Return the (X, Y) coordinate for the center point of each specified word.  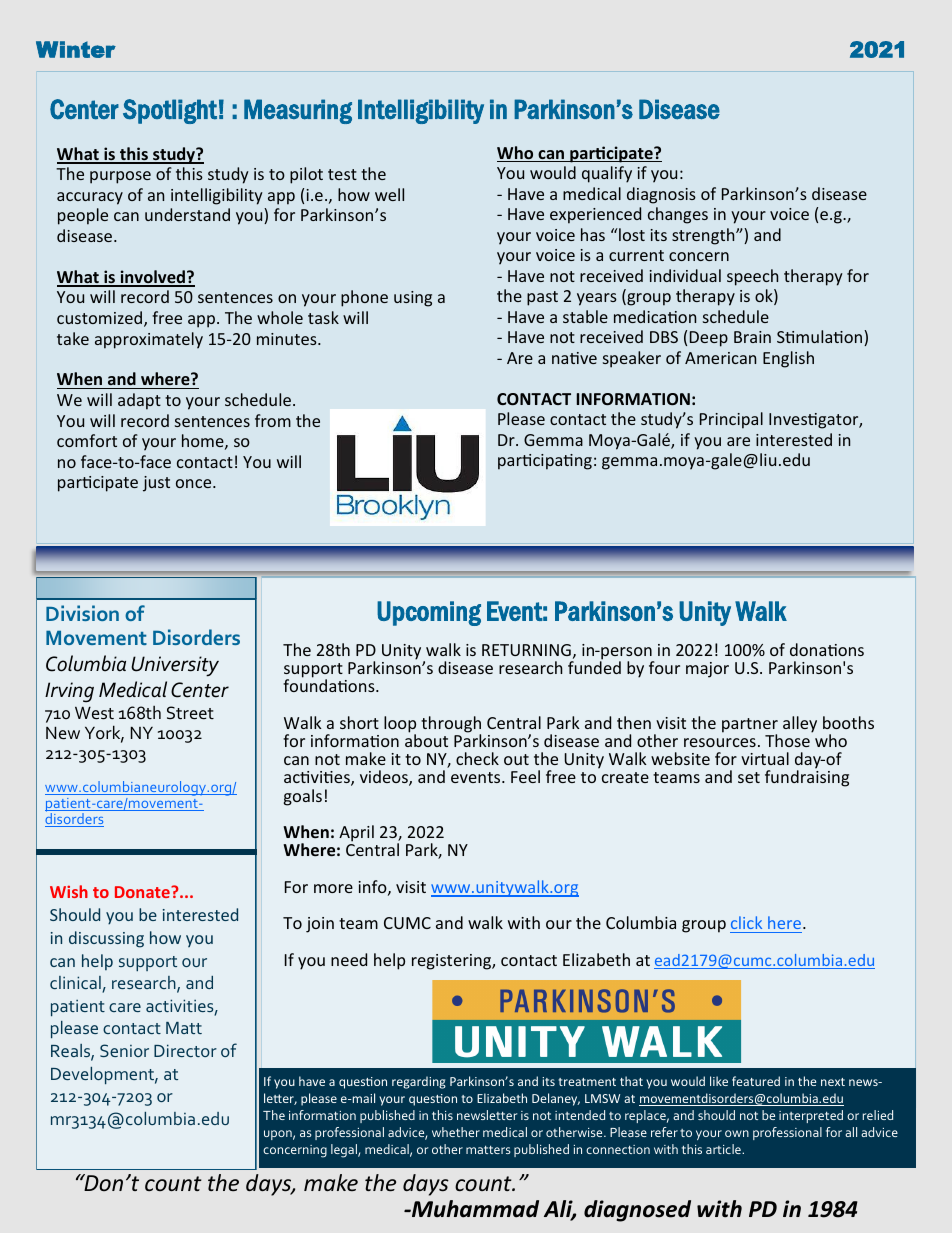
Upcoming (429, 613)
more (333, 888)
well (389, 194)
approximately (149, 340)
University (175, 666)
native (574, 358)
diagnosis (661, 195)
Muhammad (474, 1209)
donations (827, 649)
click (746, 922)
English (788, 359)
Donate (143, 892)
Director (185, 1050)
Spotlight (170, 111)
